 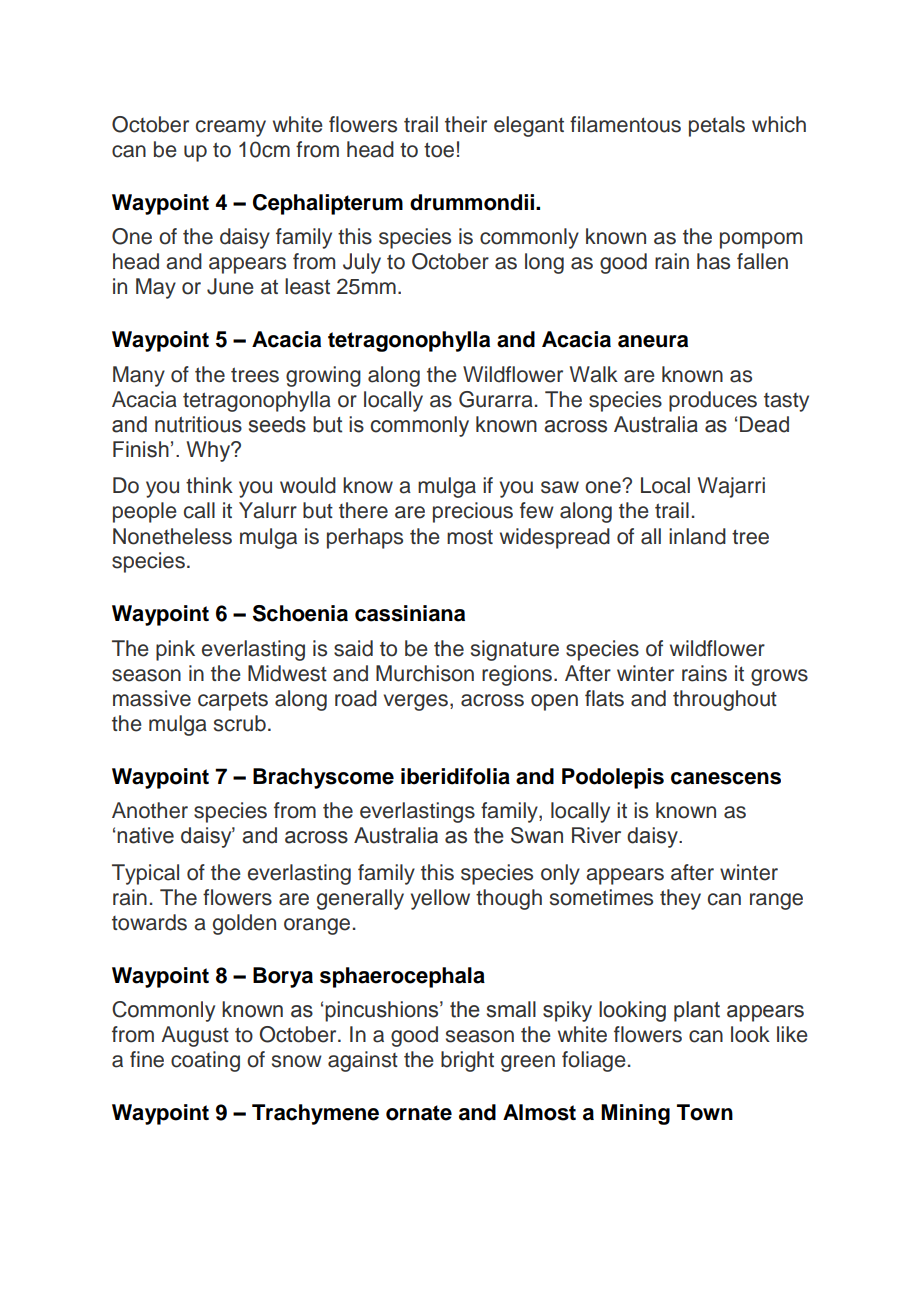 What do you see at coordinates (717, 126) in the screenshot?
I see `petals` at bounding box center [717, 126].
